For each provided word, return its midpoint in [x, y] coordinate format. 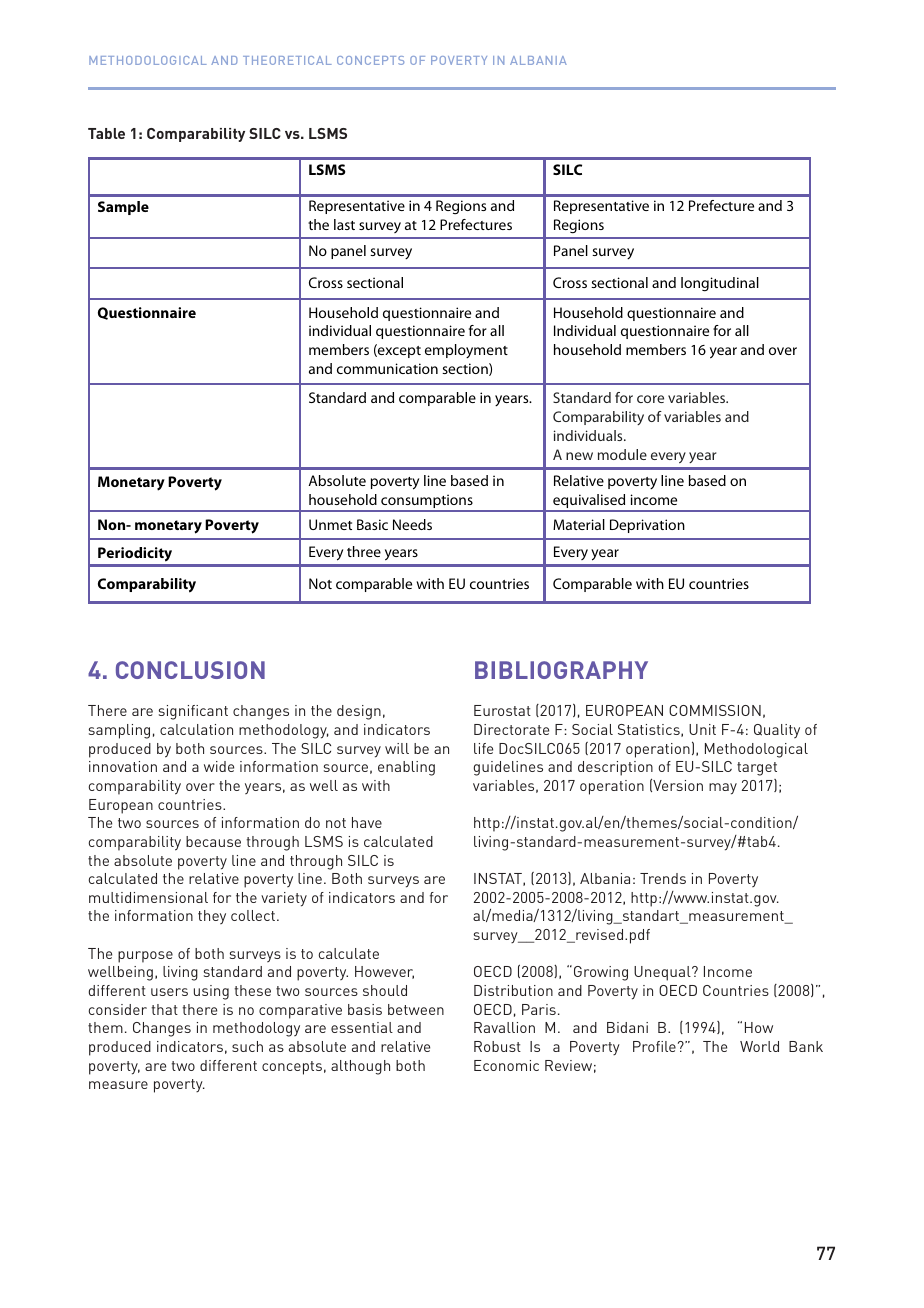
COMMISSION [715, 710]
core [650, 399]
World [759, 1046]
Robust [497, 1046]
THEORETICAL [287, 60]
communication [387, 368]
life [483, 748]
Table [106, 133]
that [164, 1009]
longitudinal [720, 284]
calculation [196, 729]
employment [466, 351]
